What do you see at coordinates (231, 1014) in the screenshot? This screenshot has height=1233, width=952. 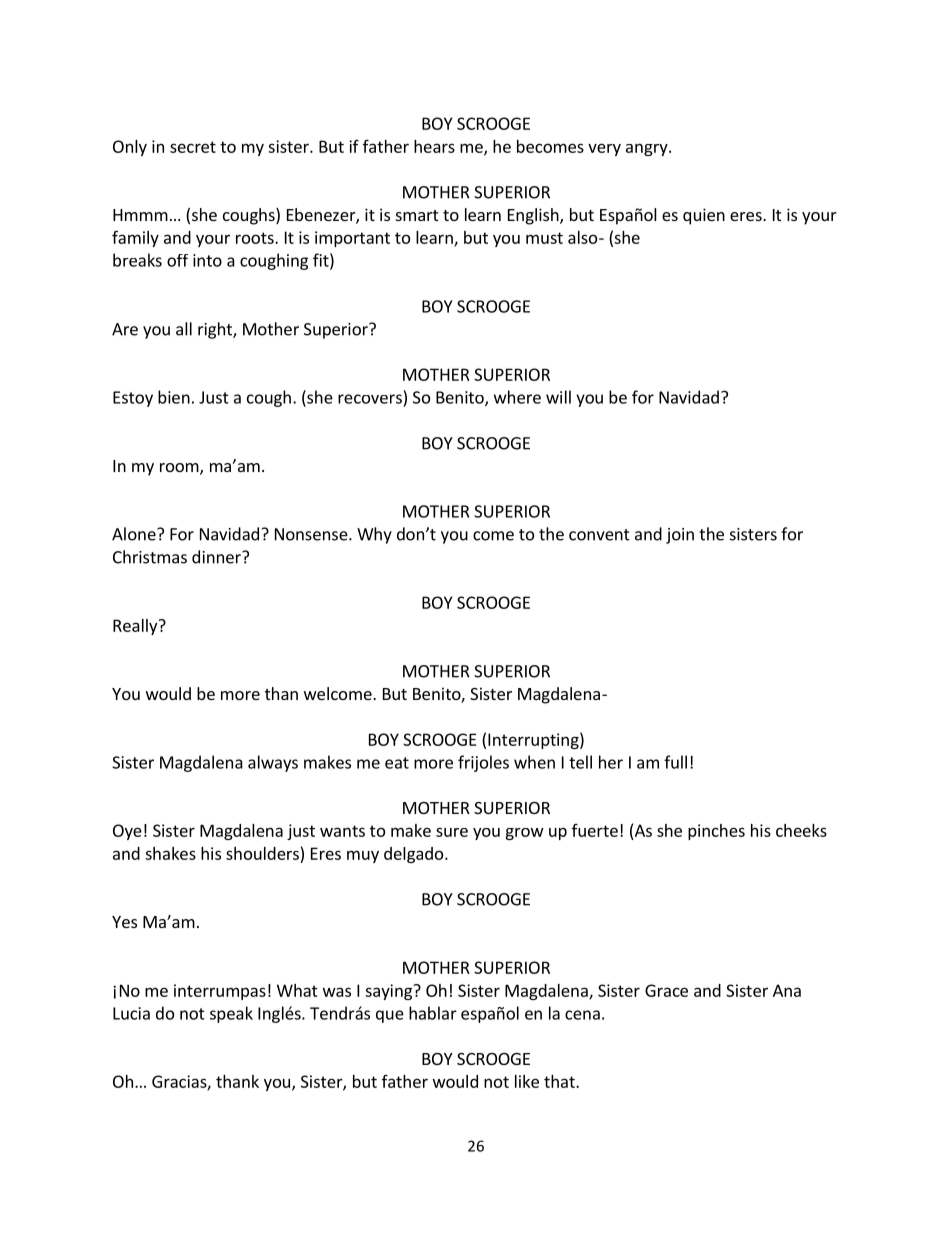 I see `speak` at bounding box center [231, 1014].
